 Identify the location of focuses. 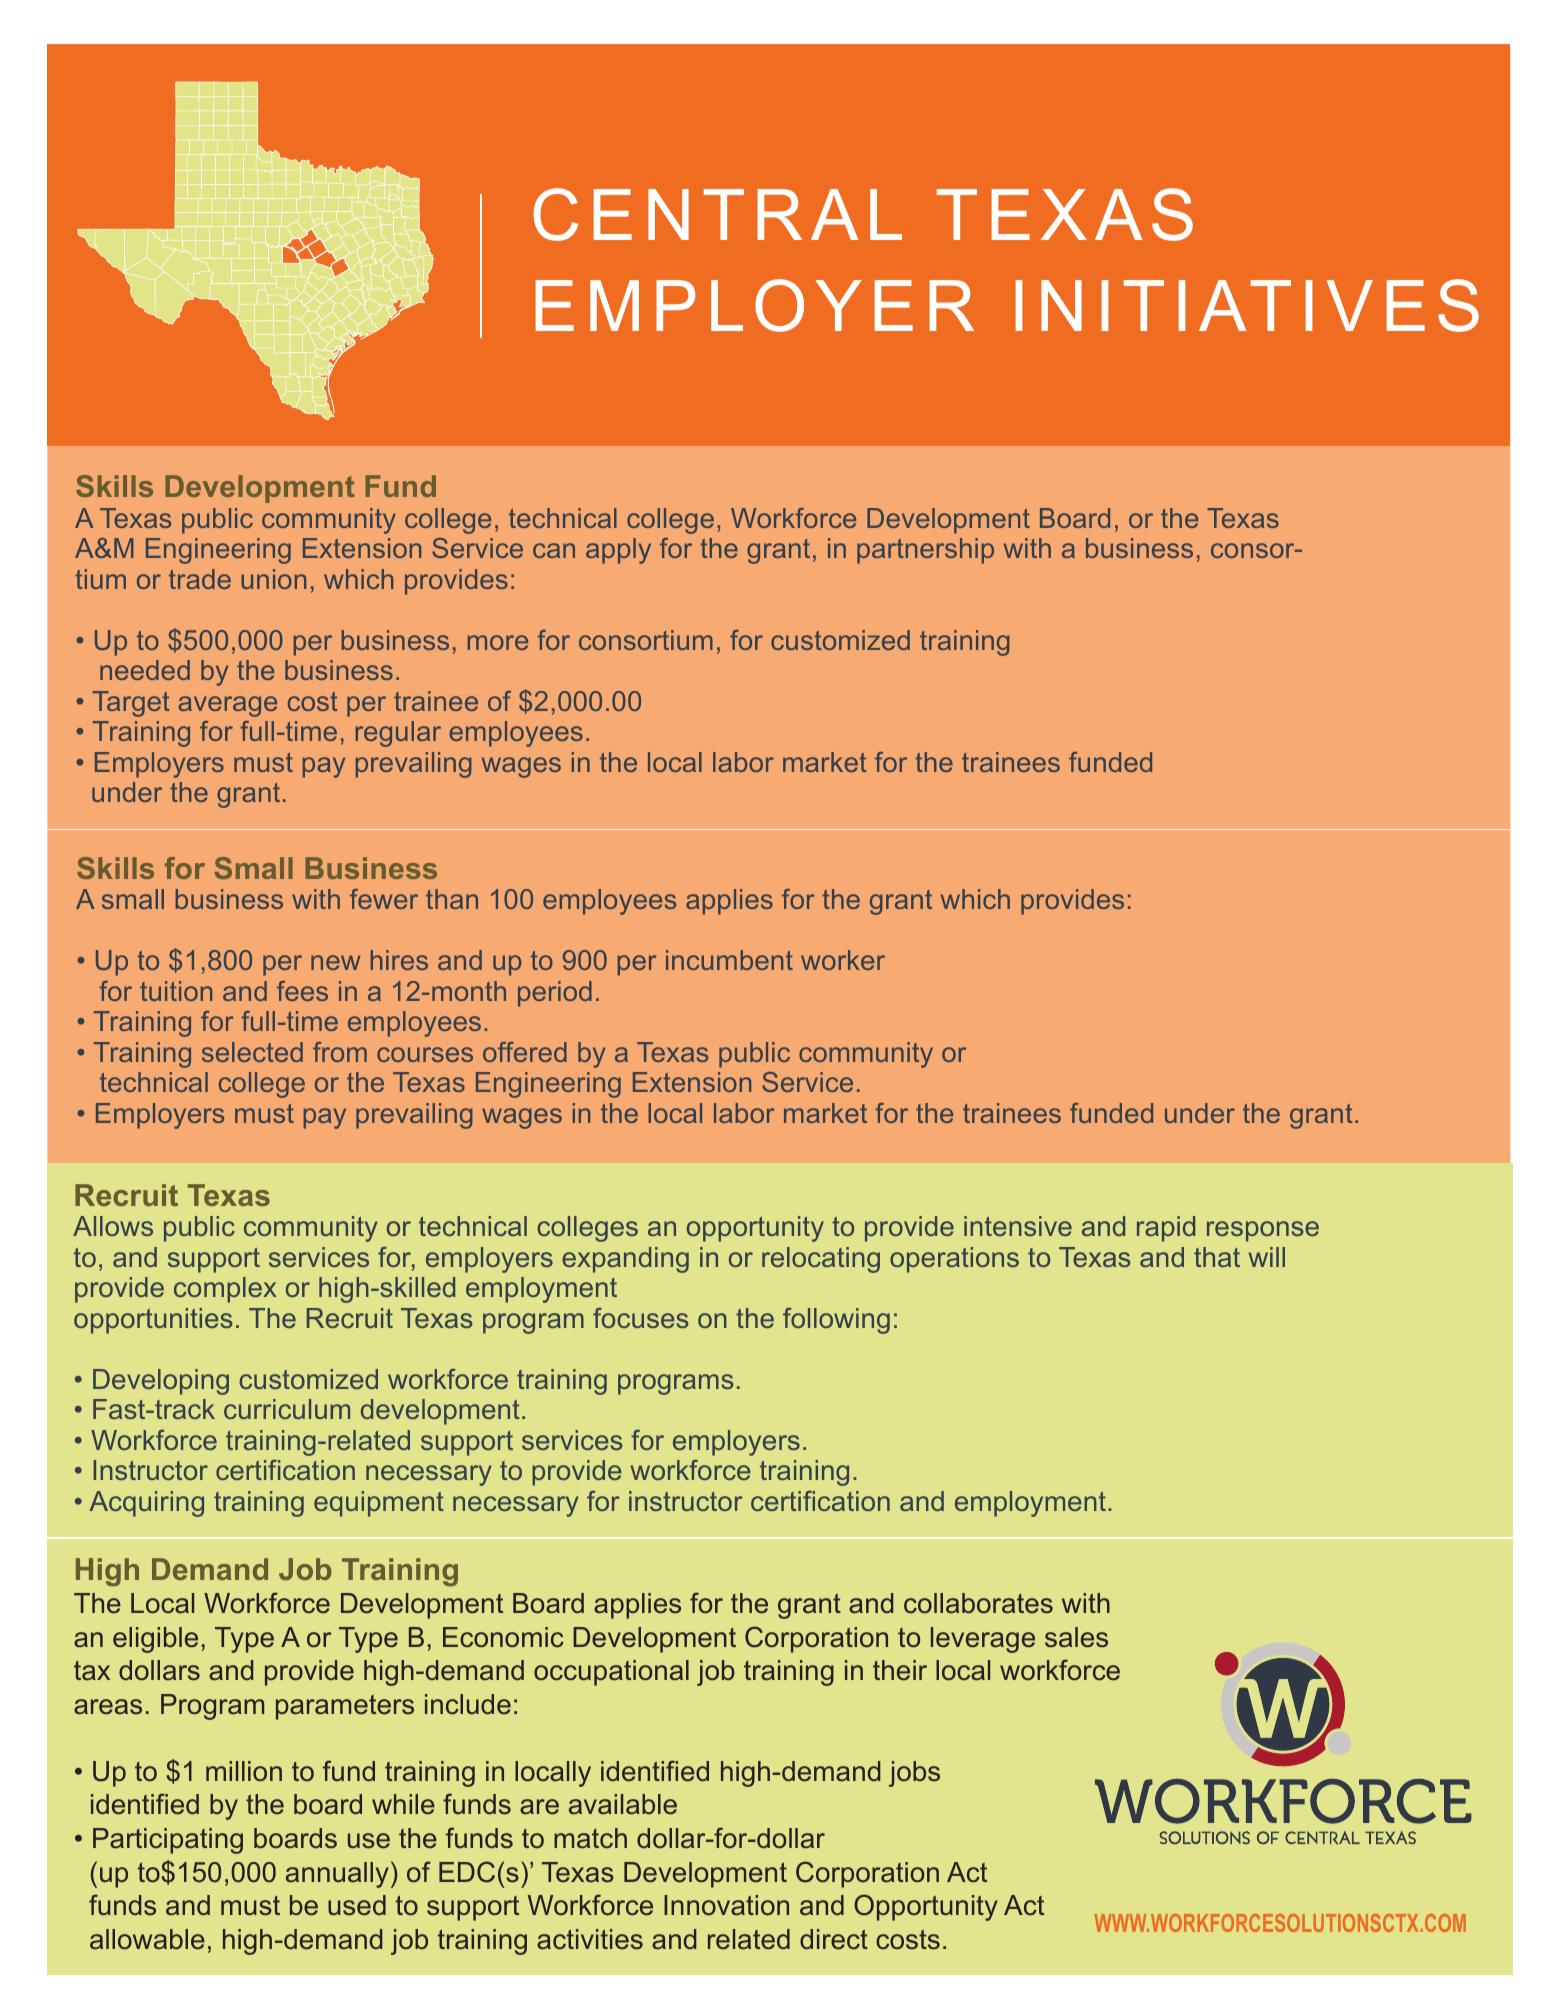
(641, 1318).
